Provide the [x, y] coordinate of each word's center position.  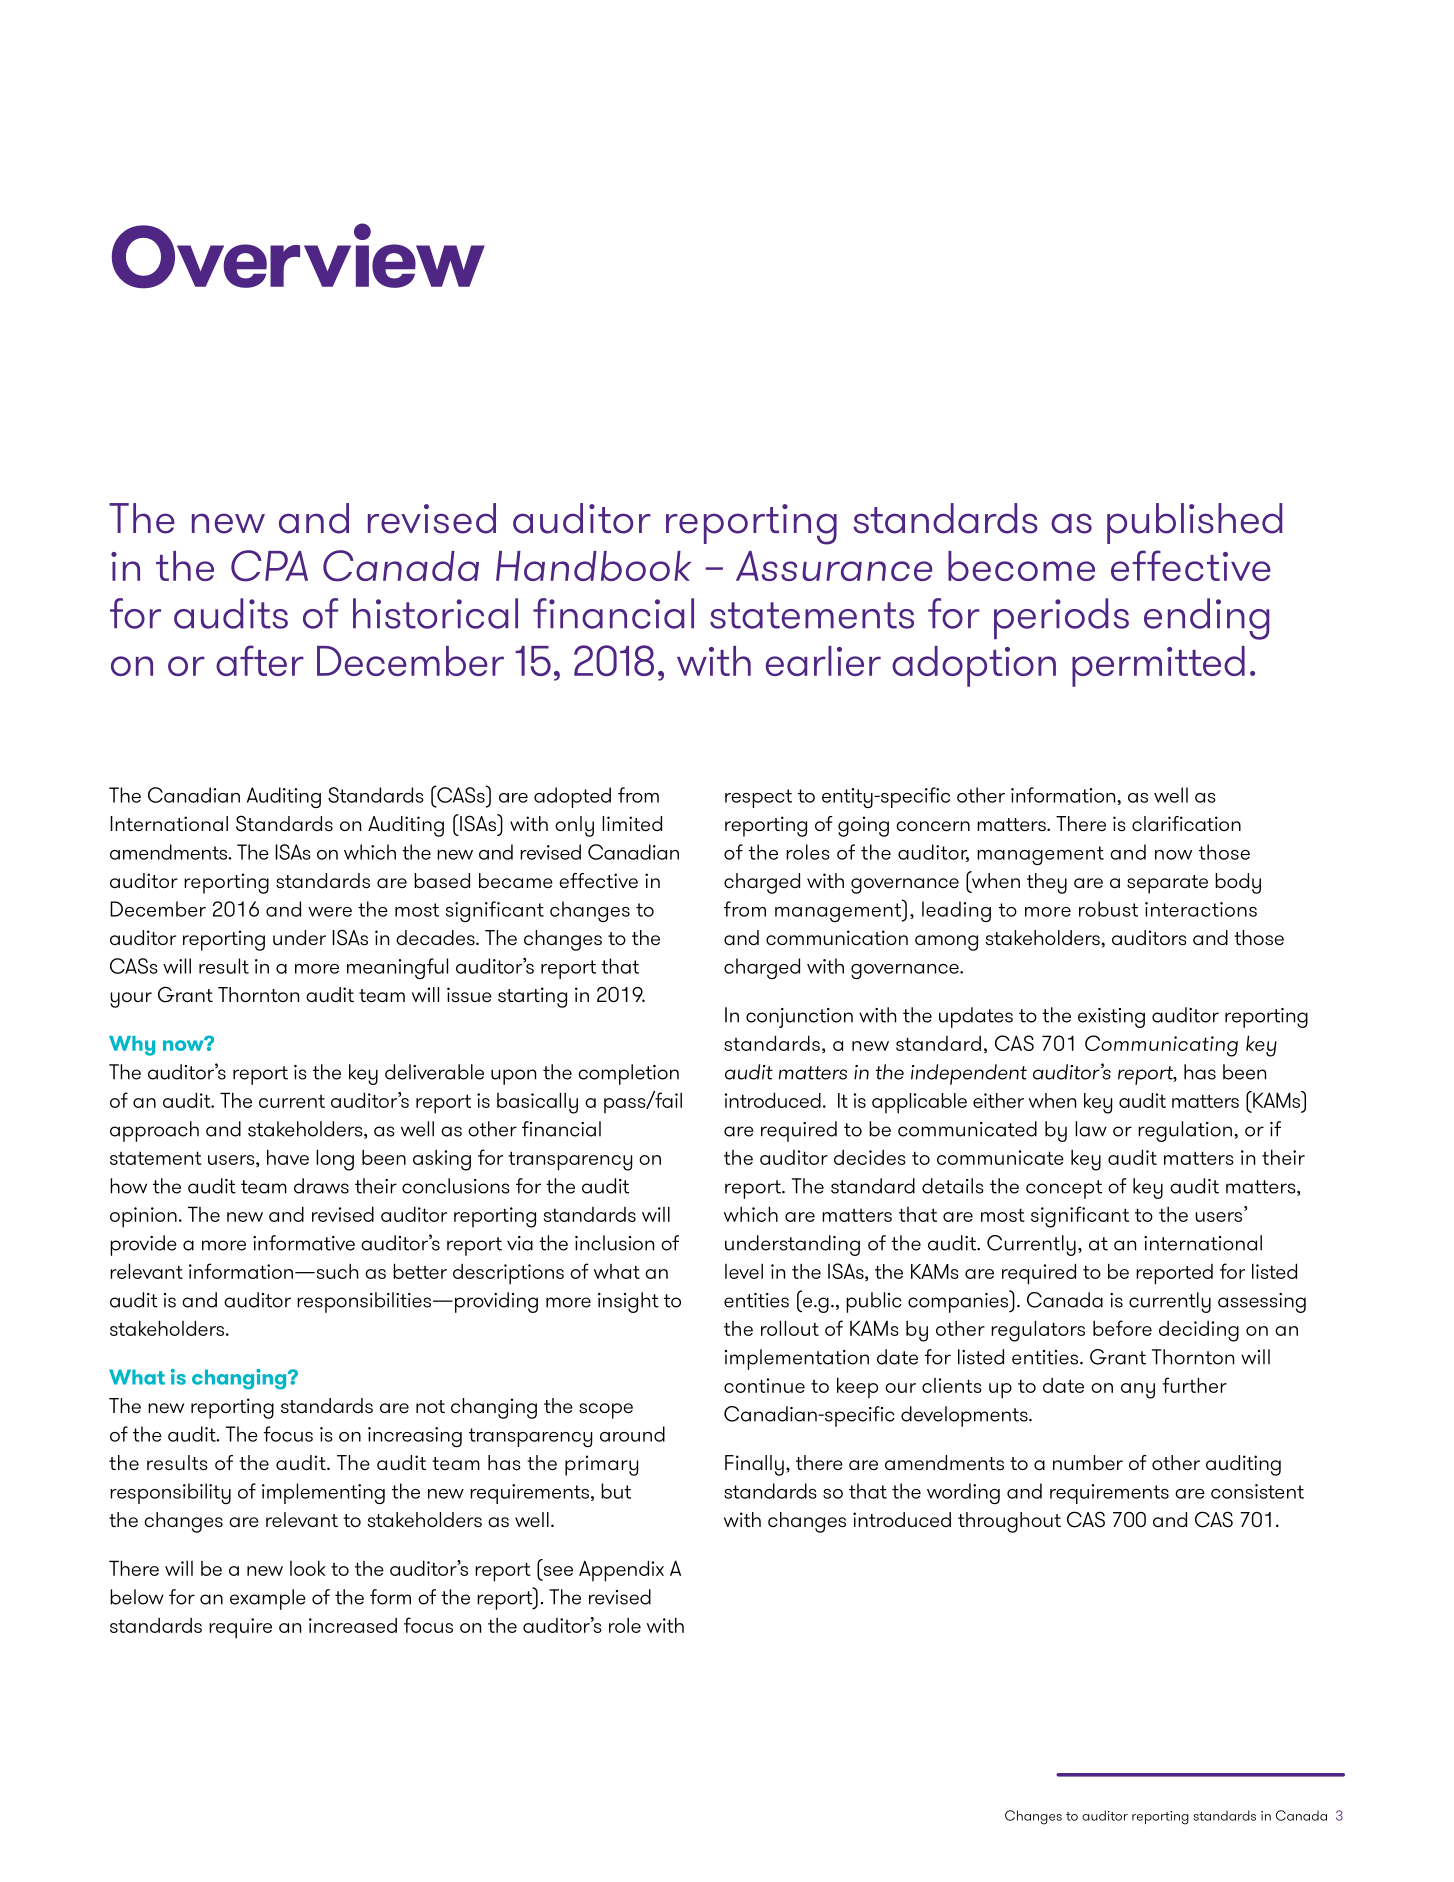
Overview [298, 256]
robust [1108, 909]
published [1194, 523]
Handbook [593, 566]
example [268, 1599]
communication [837, 938]
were [330, 912]
